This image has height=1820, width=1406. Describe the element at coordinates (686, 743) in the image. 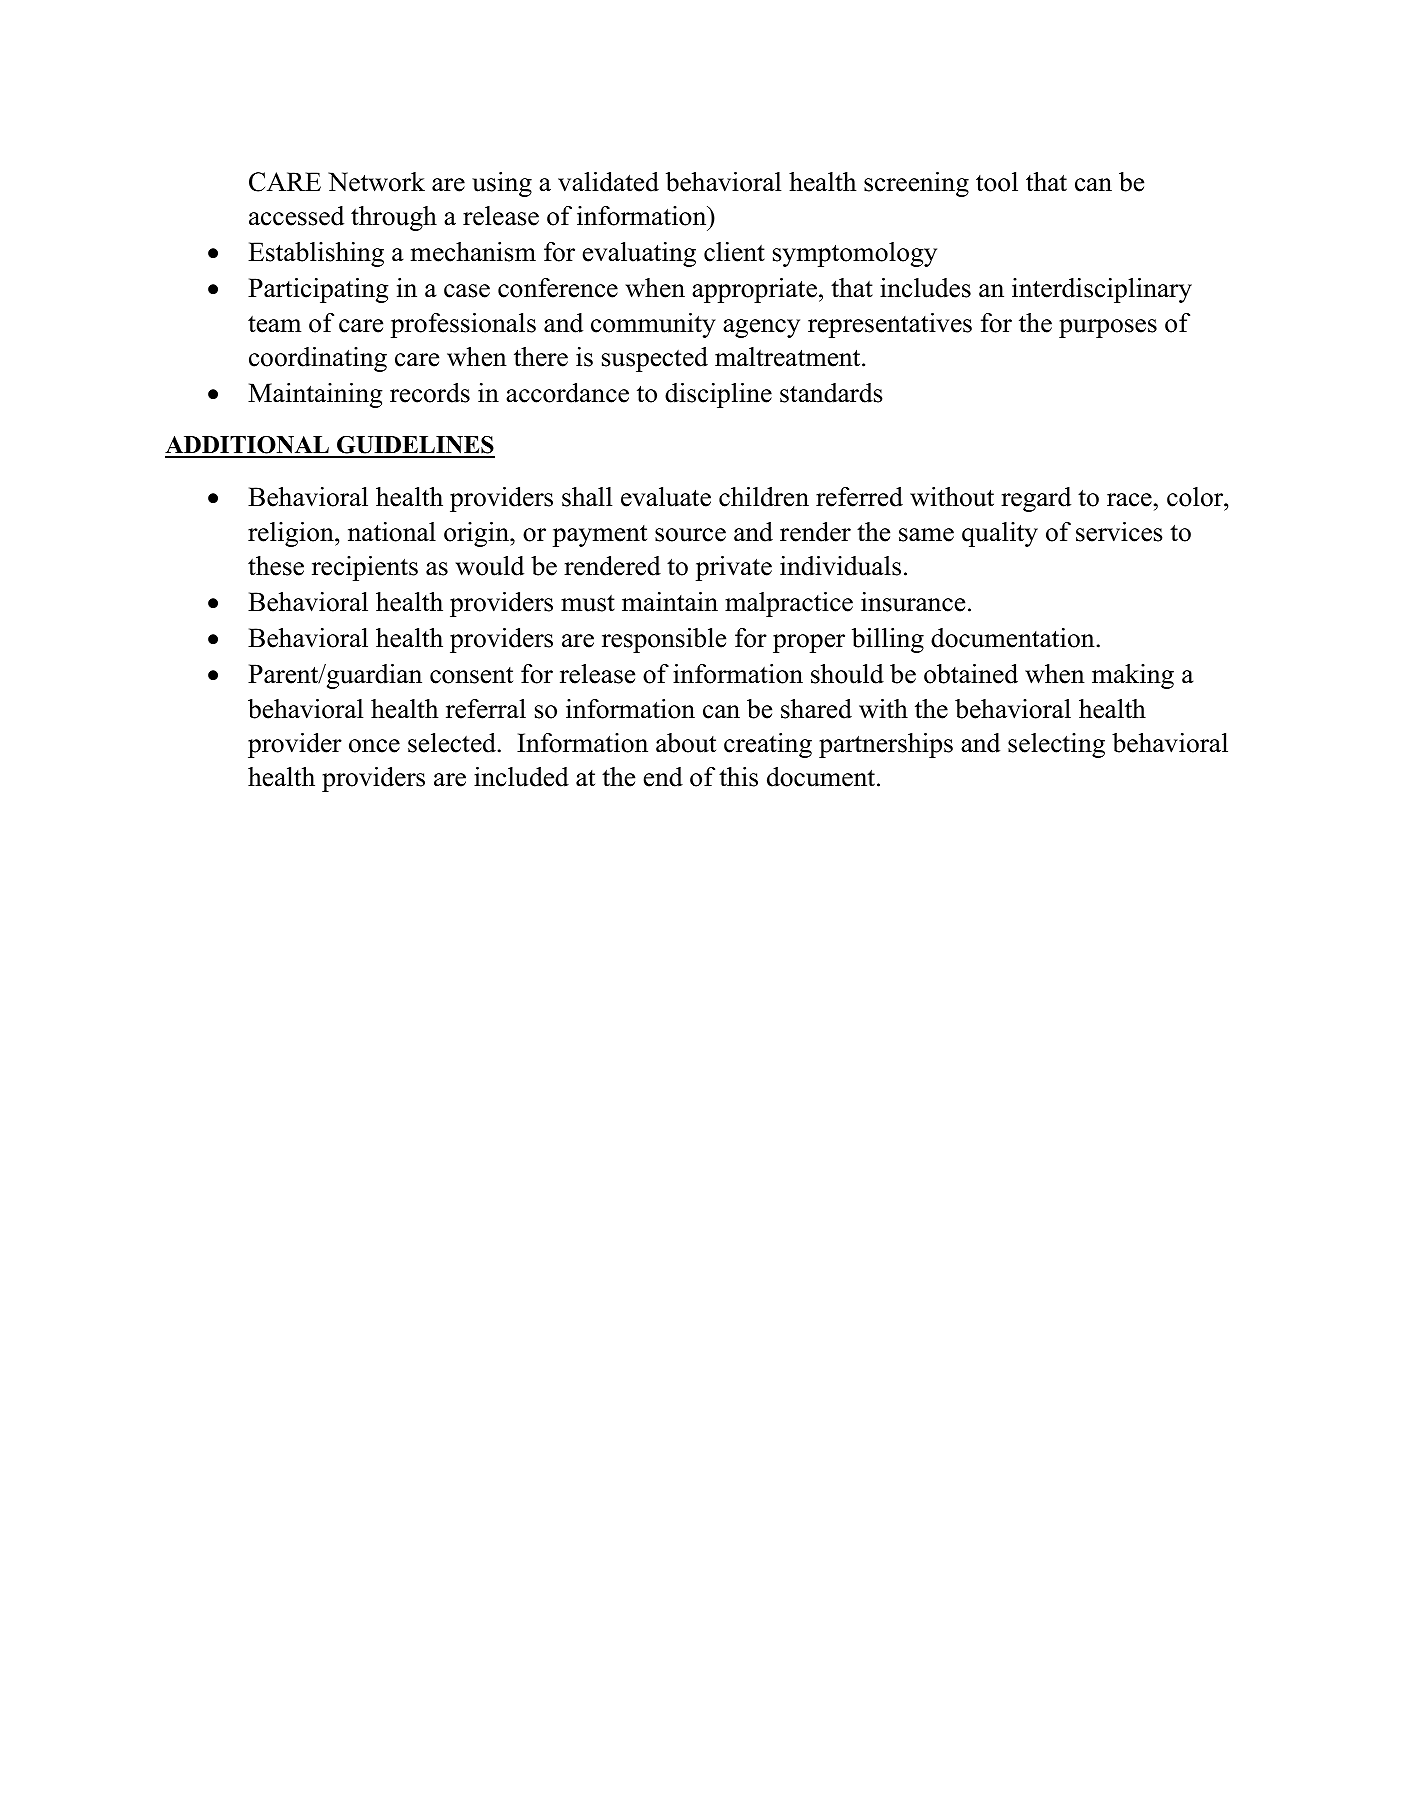

I see `about` at that location.
